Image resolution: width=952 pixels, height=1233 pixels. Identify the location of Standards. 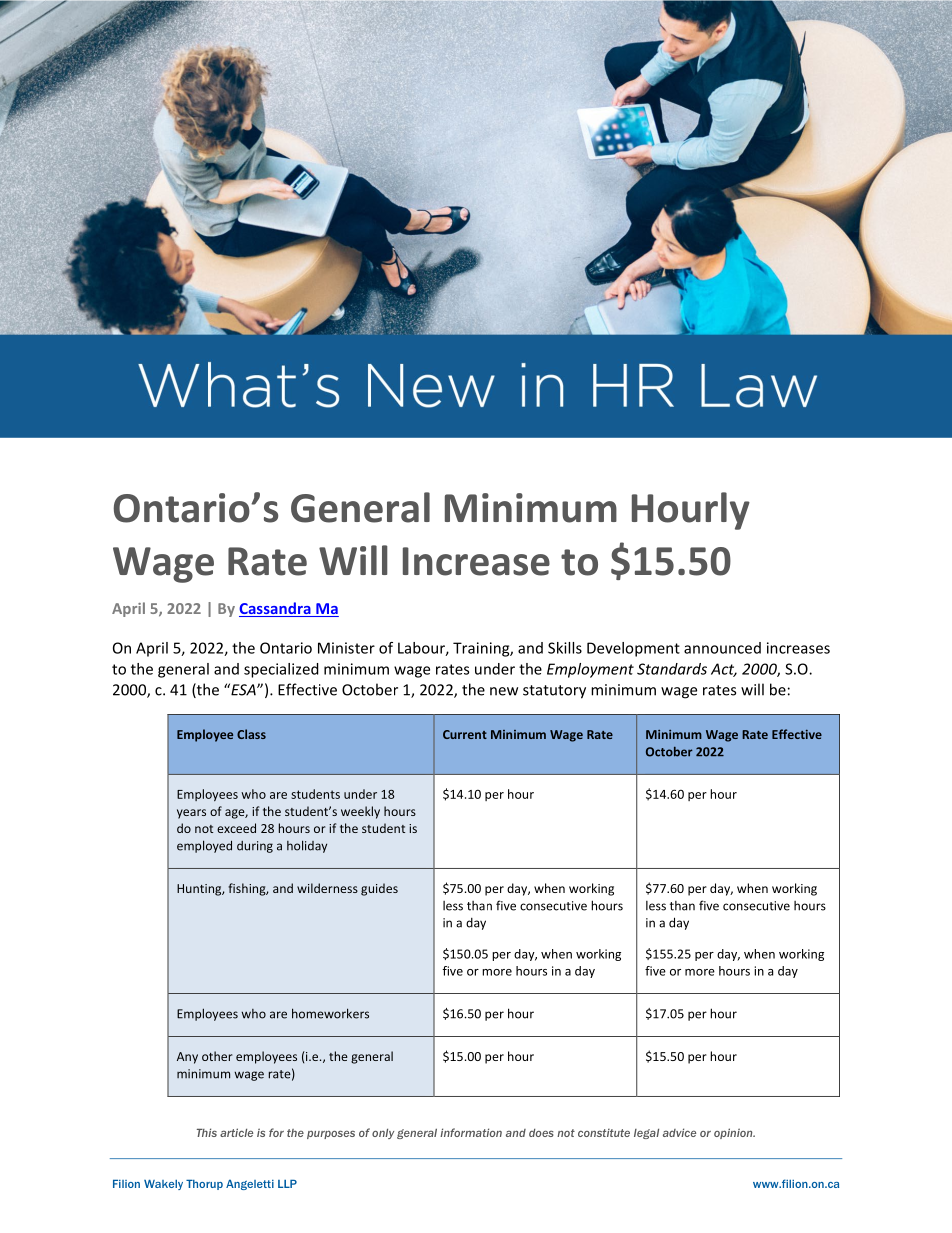
(672, 669).
